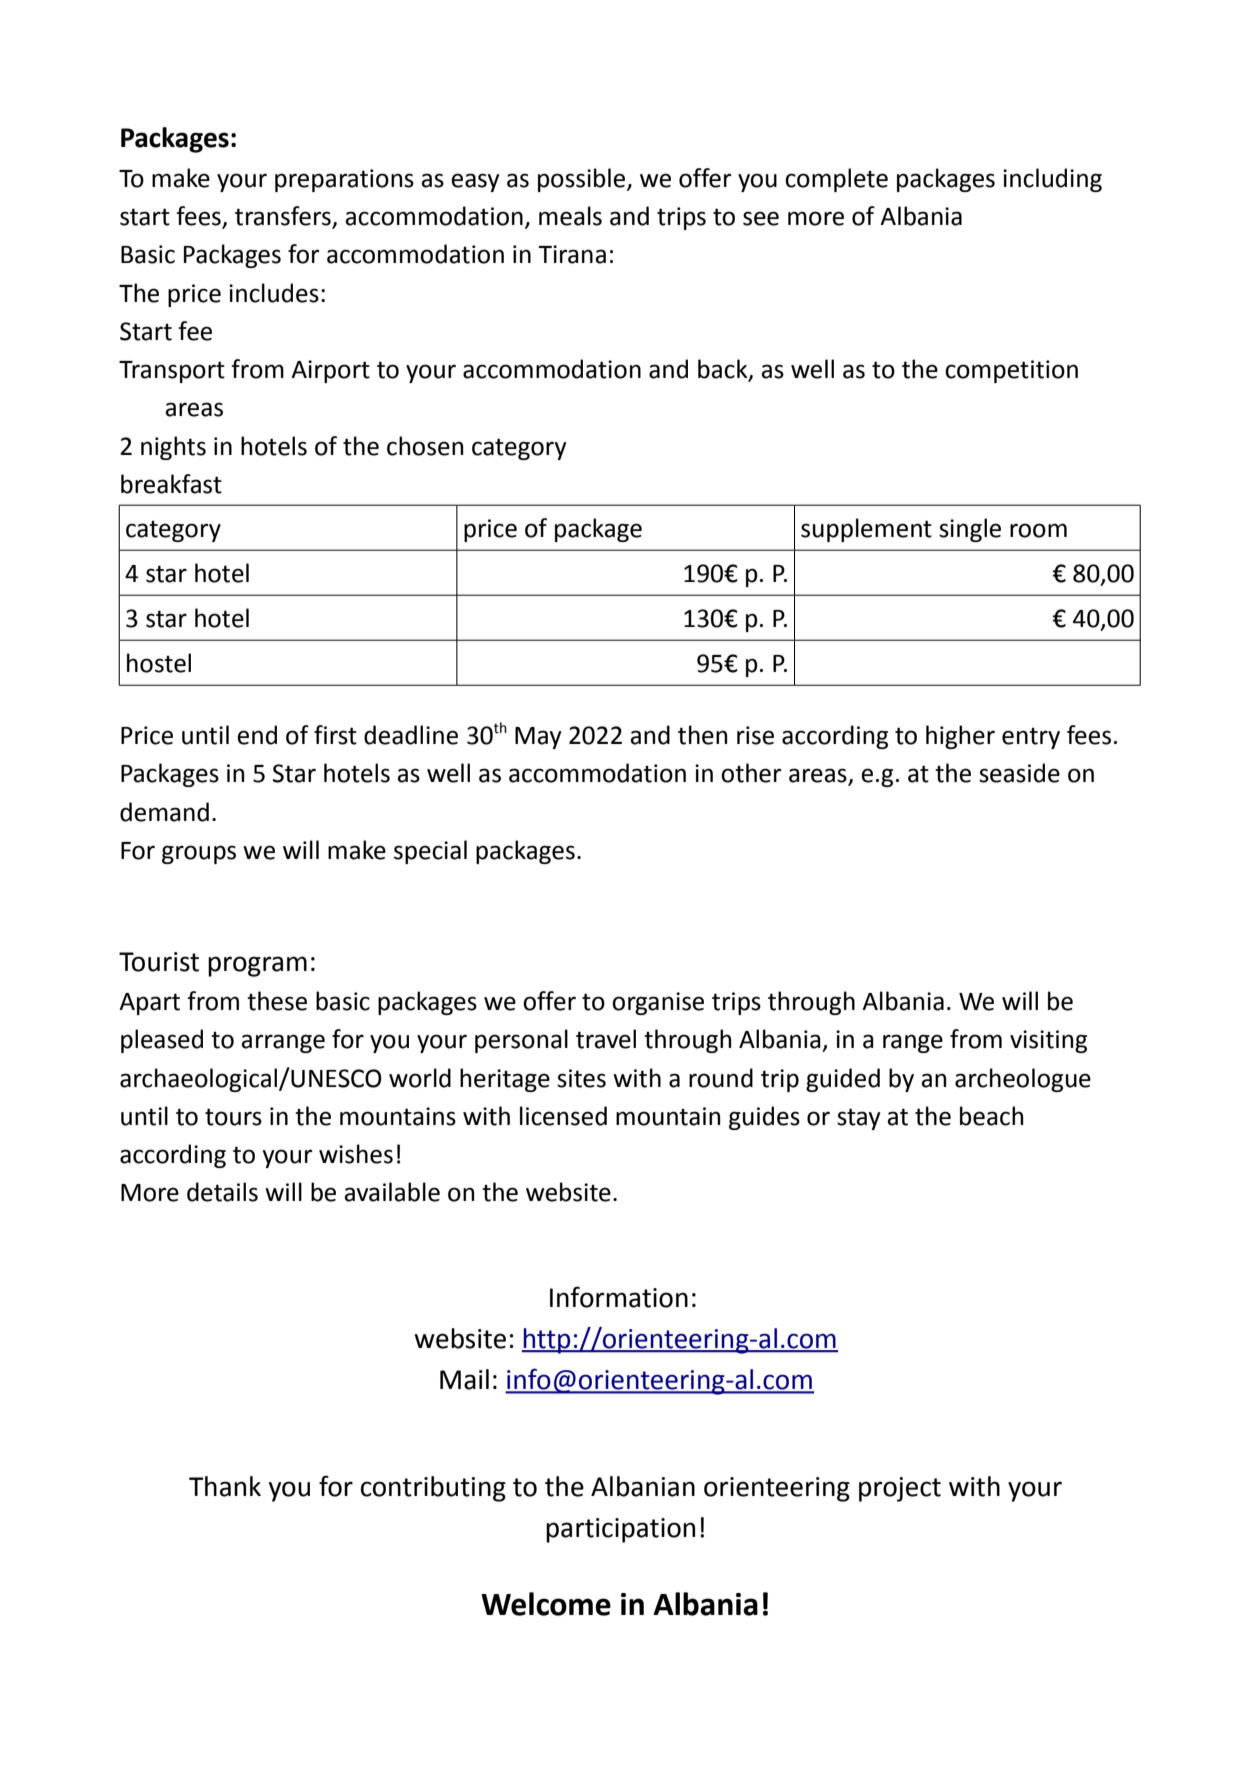 The width and height of the screenshot is (1251, 1771). What do you see at coordinates (225, 1486) in the screenshot?
I see `Thank` at bounding box center [225, 1486].
